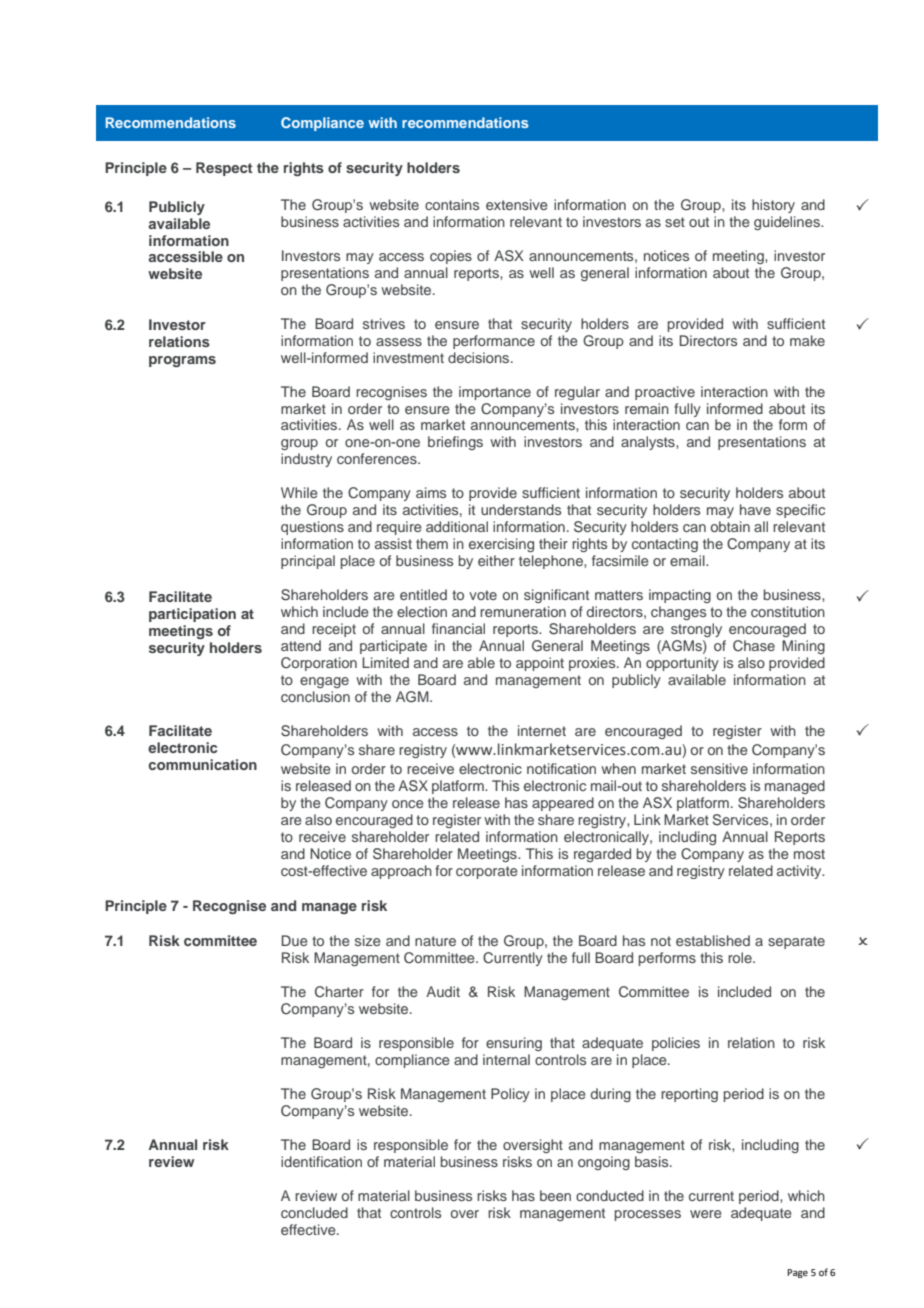 The width and height of the screenshot is (924, 1308). What do you see at coordinates (315, 696) in the screenshot?
I see `conclusion` at bounding box center [315, 696].
